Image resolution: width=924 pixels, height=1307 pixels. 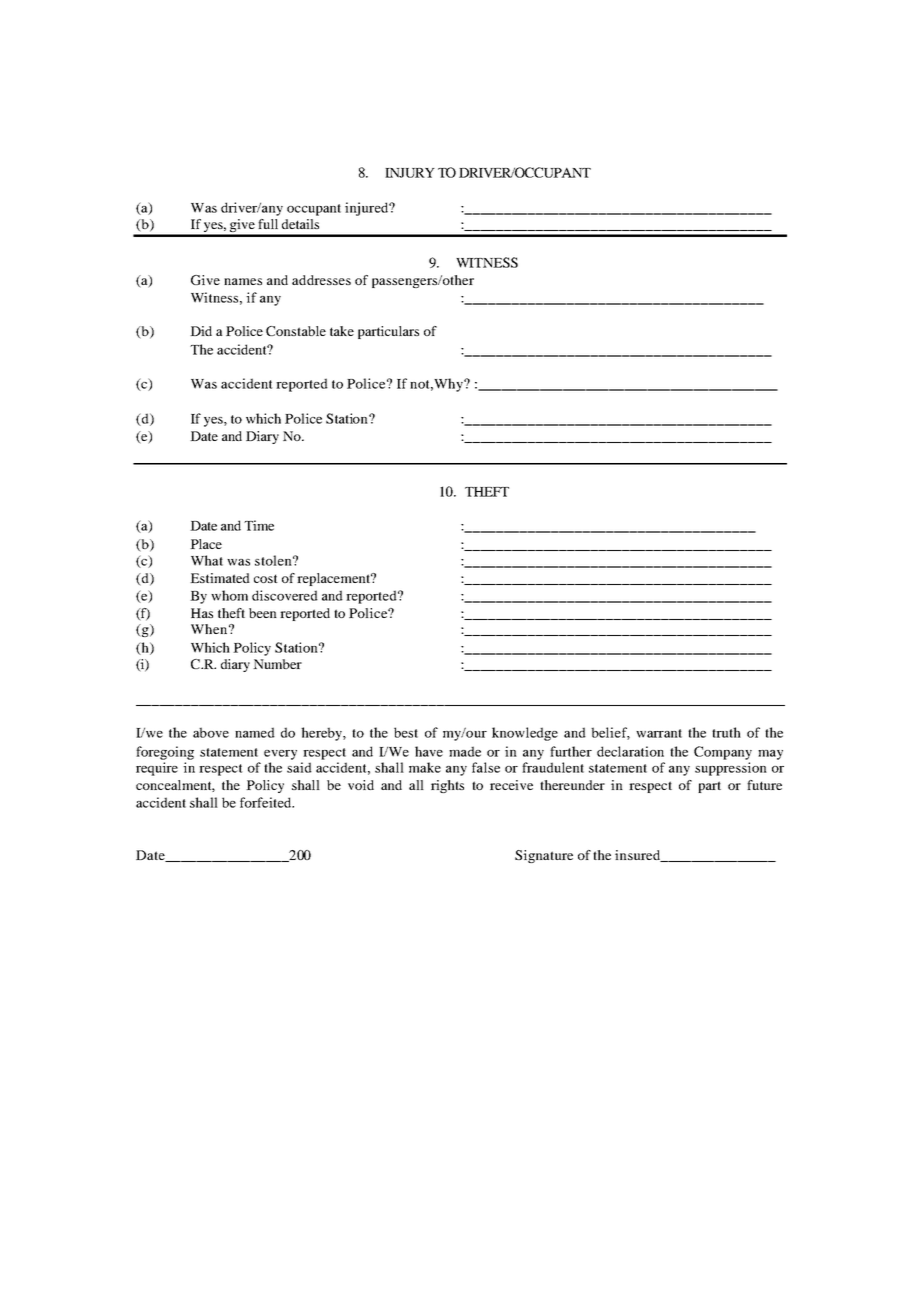 What do you see at coordinates (659, 733) in the screenshot?
I see `warrant` at bounding box center [659, 733].
